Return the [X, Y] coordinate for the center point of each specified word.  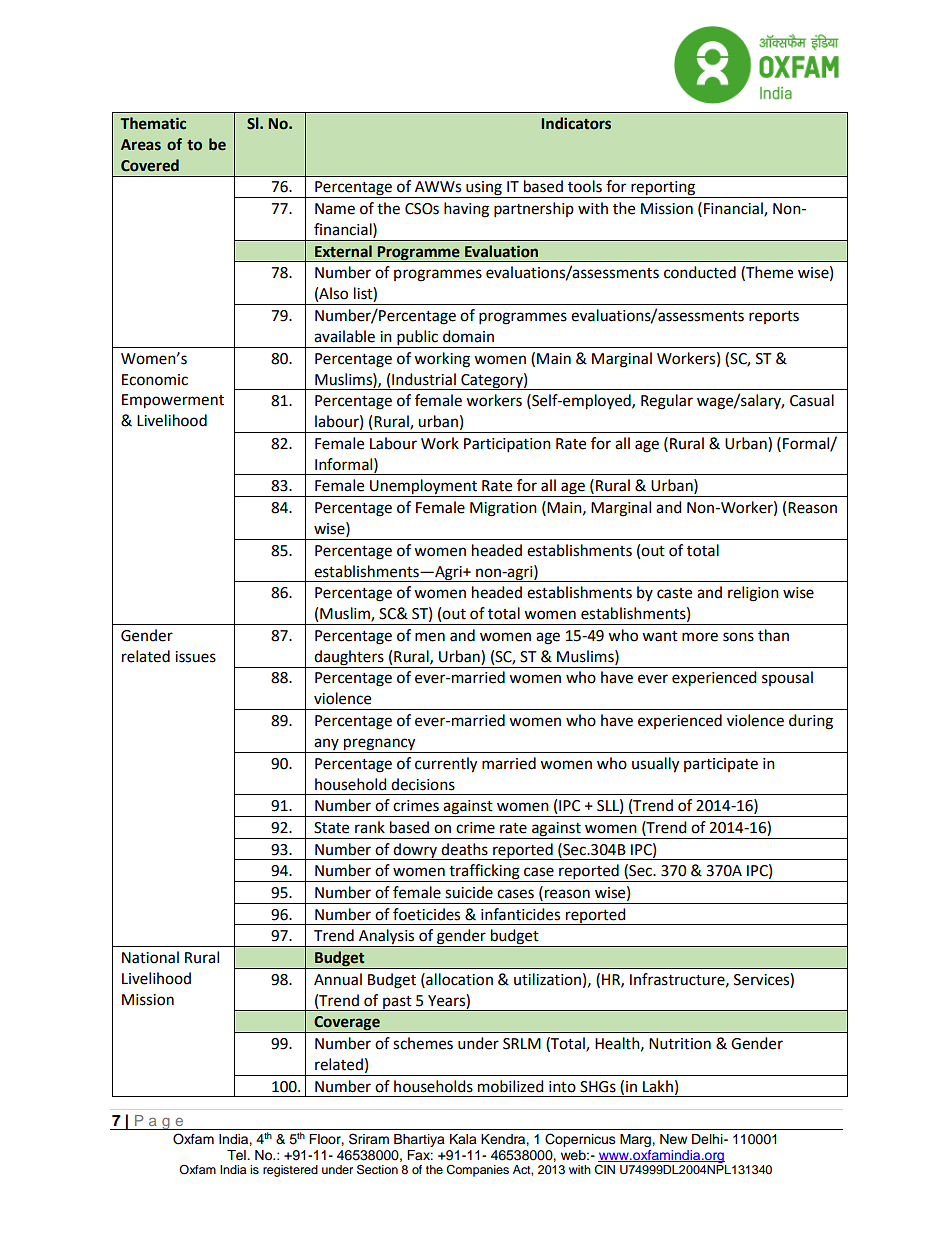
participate [721, 765]
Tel [237, 1155]
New [673, 1139]
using [484, 189]
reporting [663, 189]
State [331, 828]
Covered [150, 165]
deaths [464, 849]
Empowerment [173, 401]
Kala [463, 1139]
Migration [503, 509]
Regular [667, 402]
